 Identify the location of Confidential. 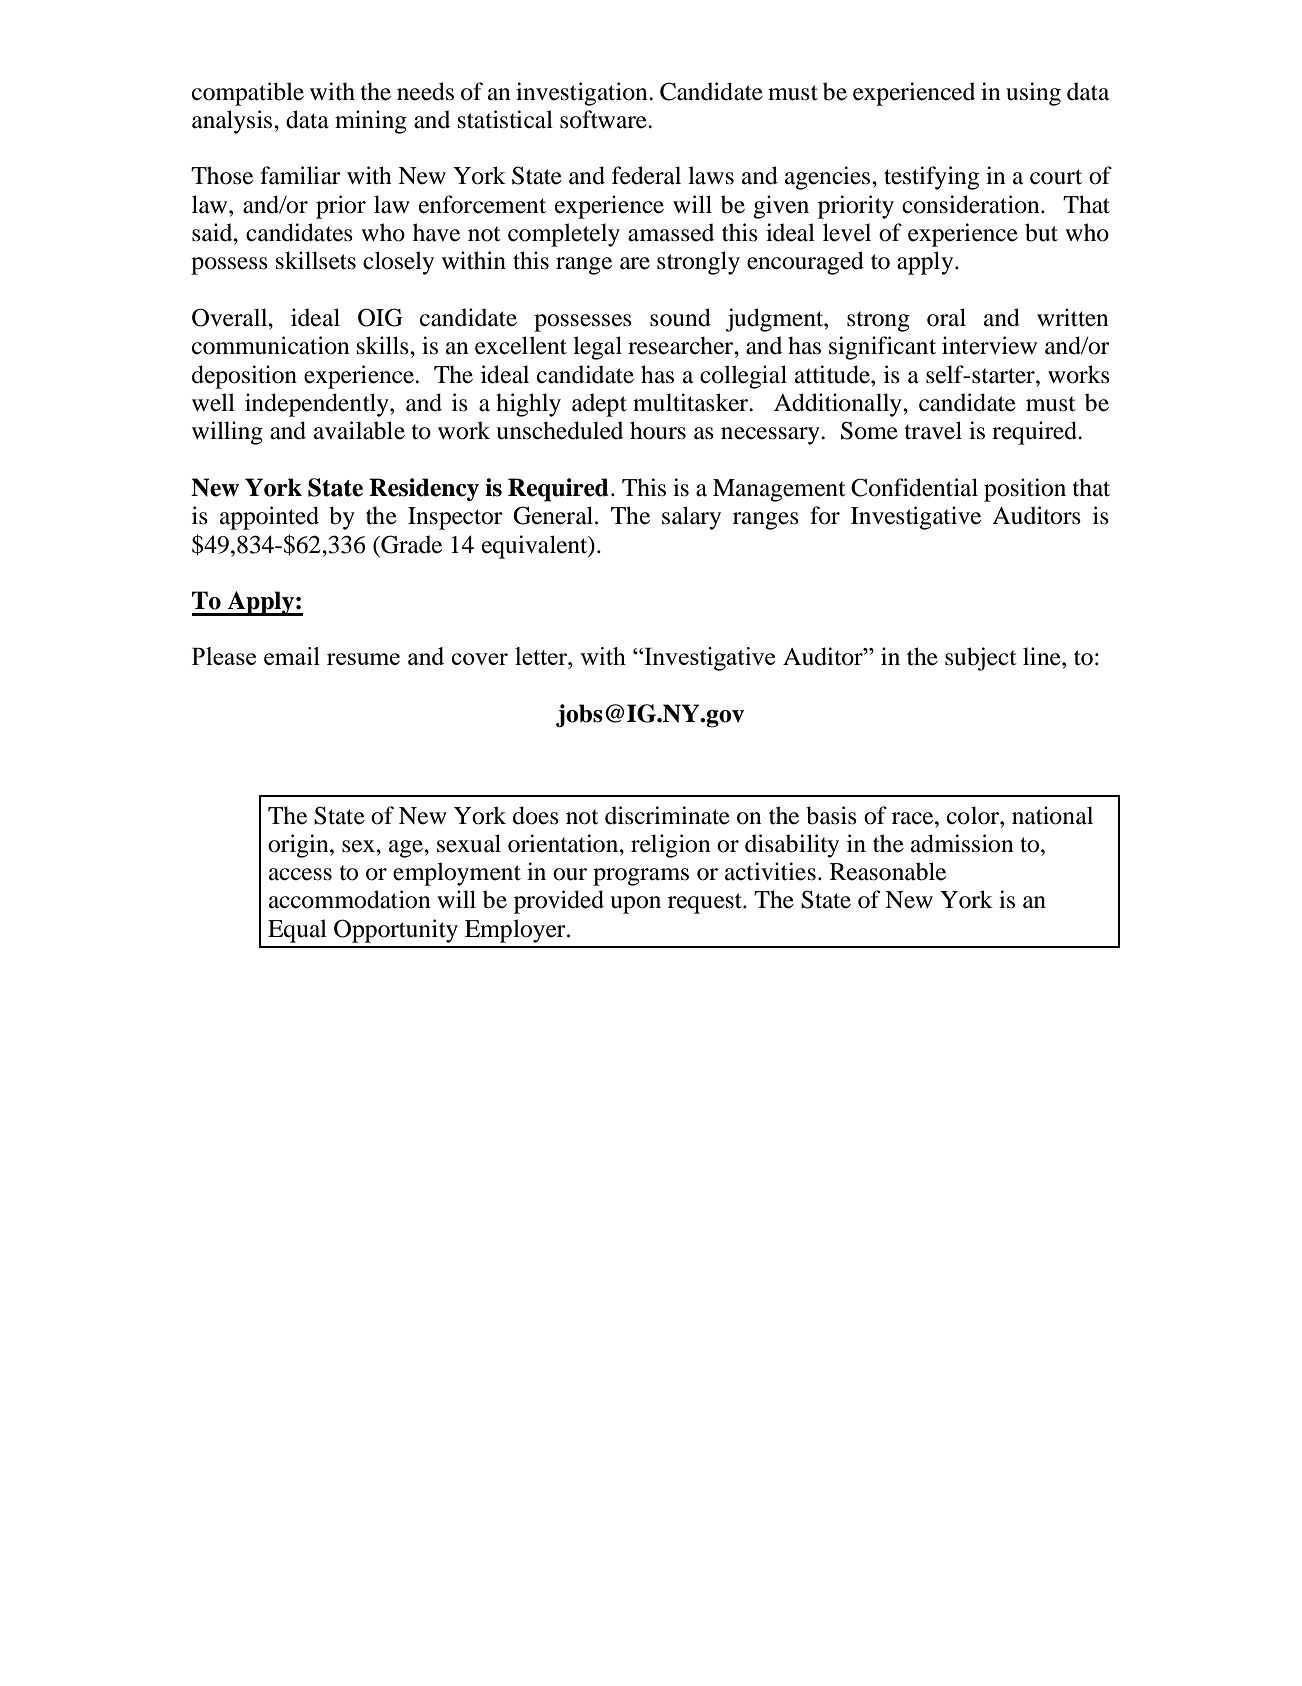
(914, 487).
